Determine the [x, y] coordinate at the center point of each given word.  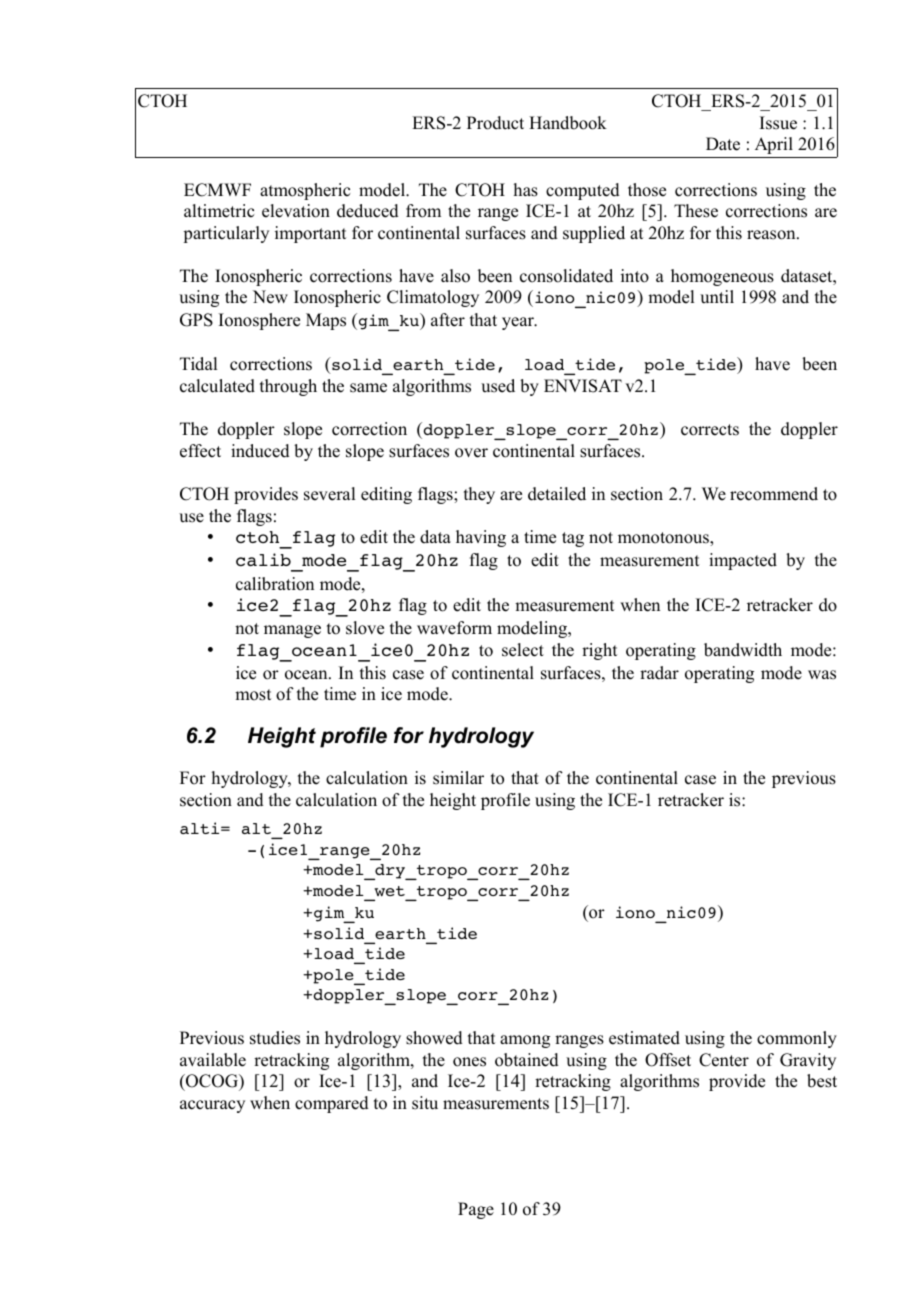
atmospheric [305, 191]
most [253, 695]
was [822, 675]
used [498, 386]
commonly [797, 1039]
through [288, 387]
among [525, 1041]
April [774, 145]
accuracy [212, 1106]
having [481, 538]
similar [458, 778]
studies [275, 1038]
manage [292, 631]
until [717, 297]
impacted [743, 561]
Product [495, 123]
